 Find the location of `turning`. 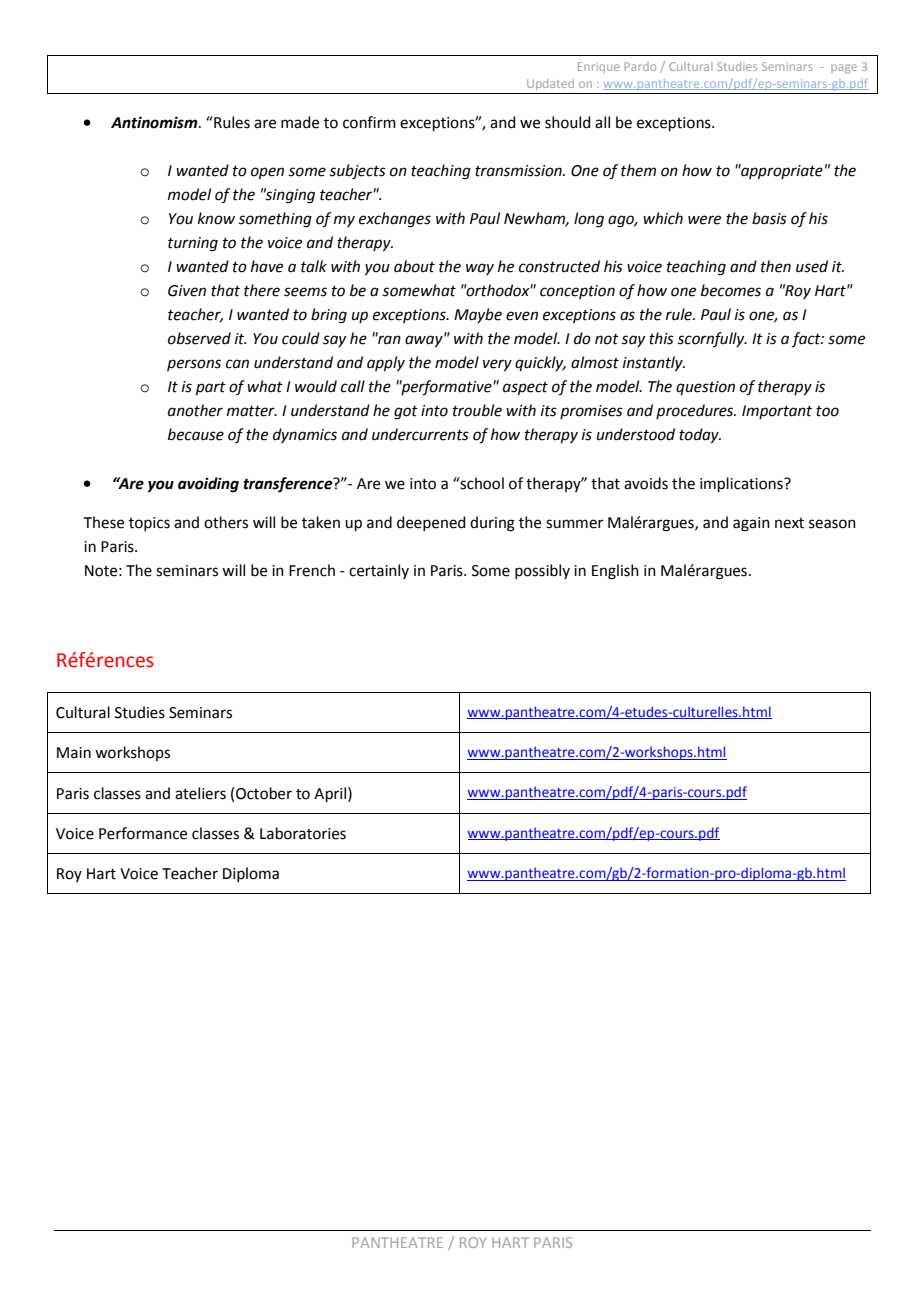

turning is located at coordinates (193, 244).
